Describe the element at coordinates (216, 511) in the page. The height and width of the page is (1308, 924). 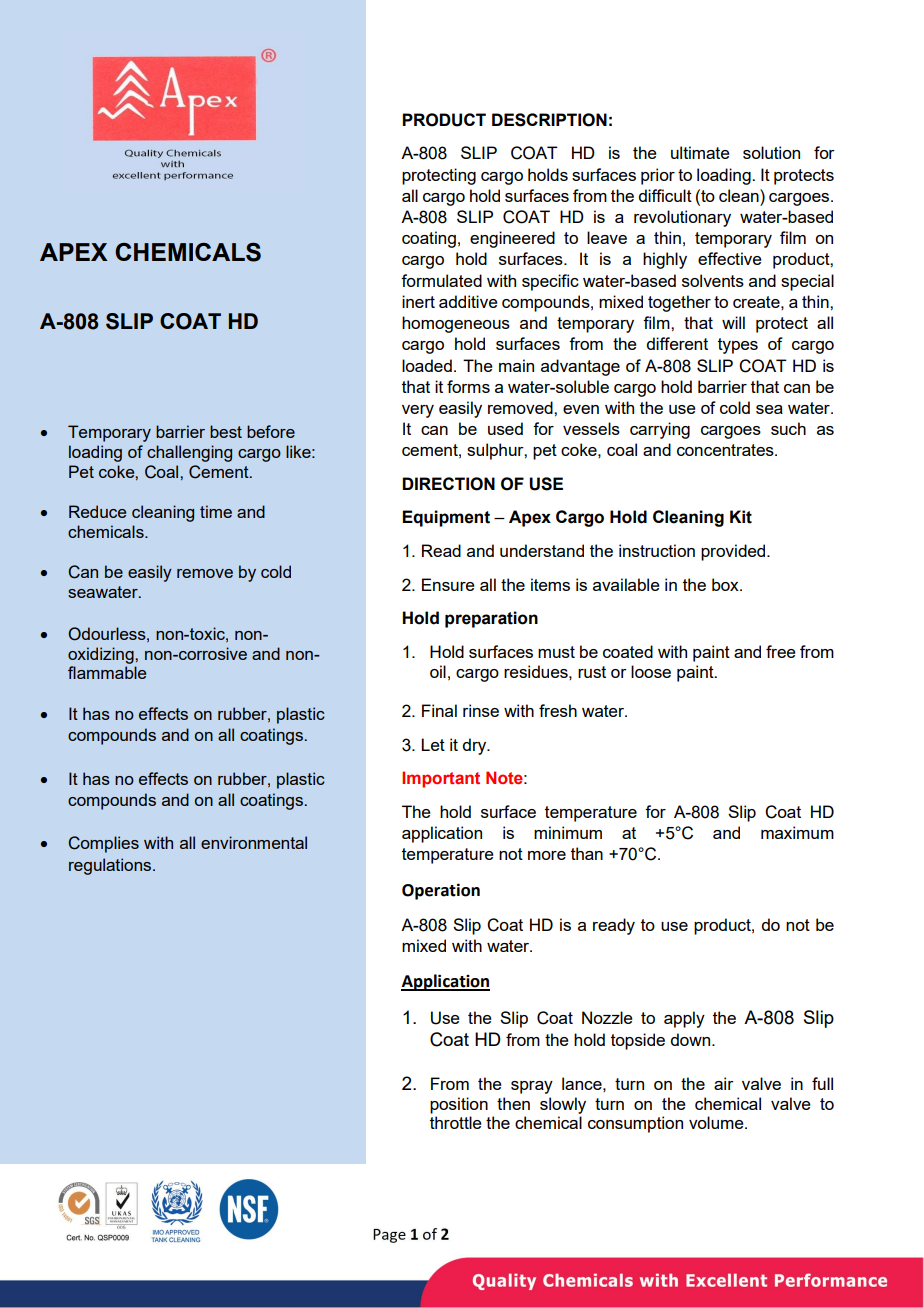
I see `time` at that location.
